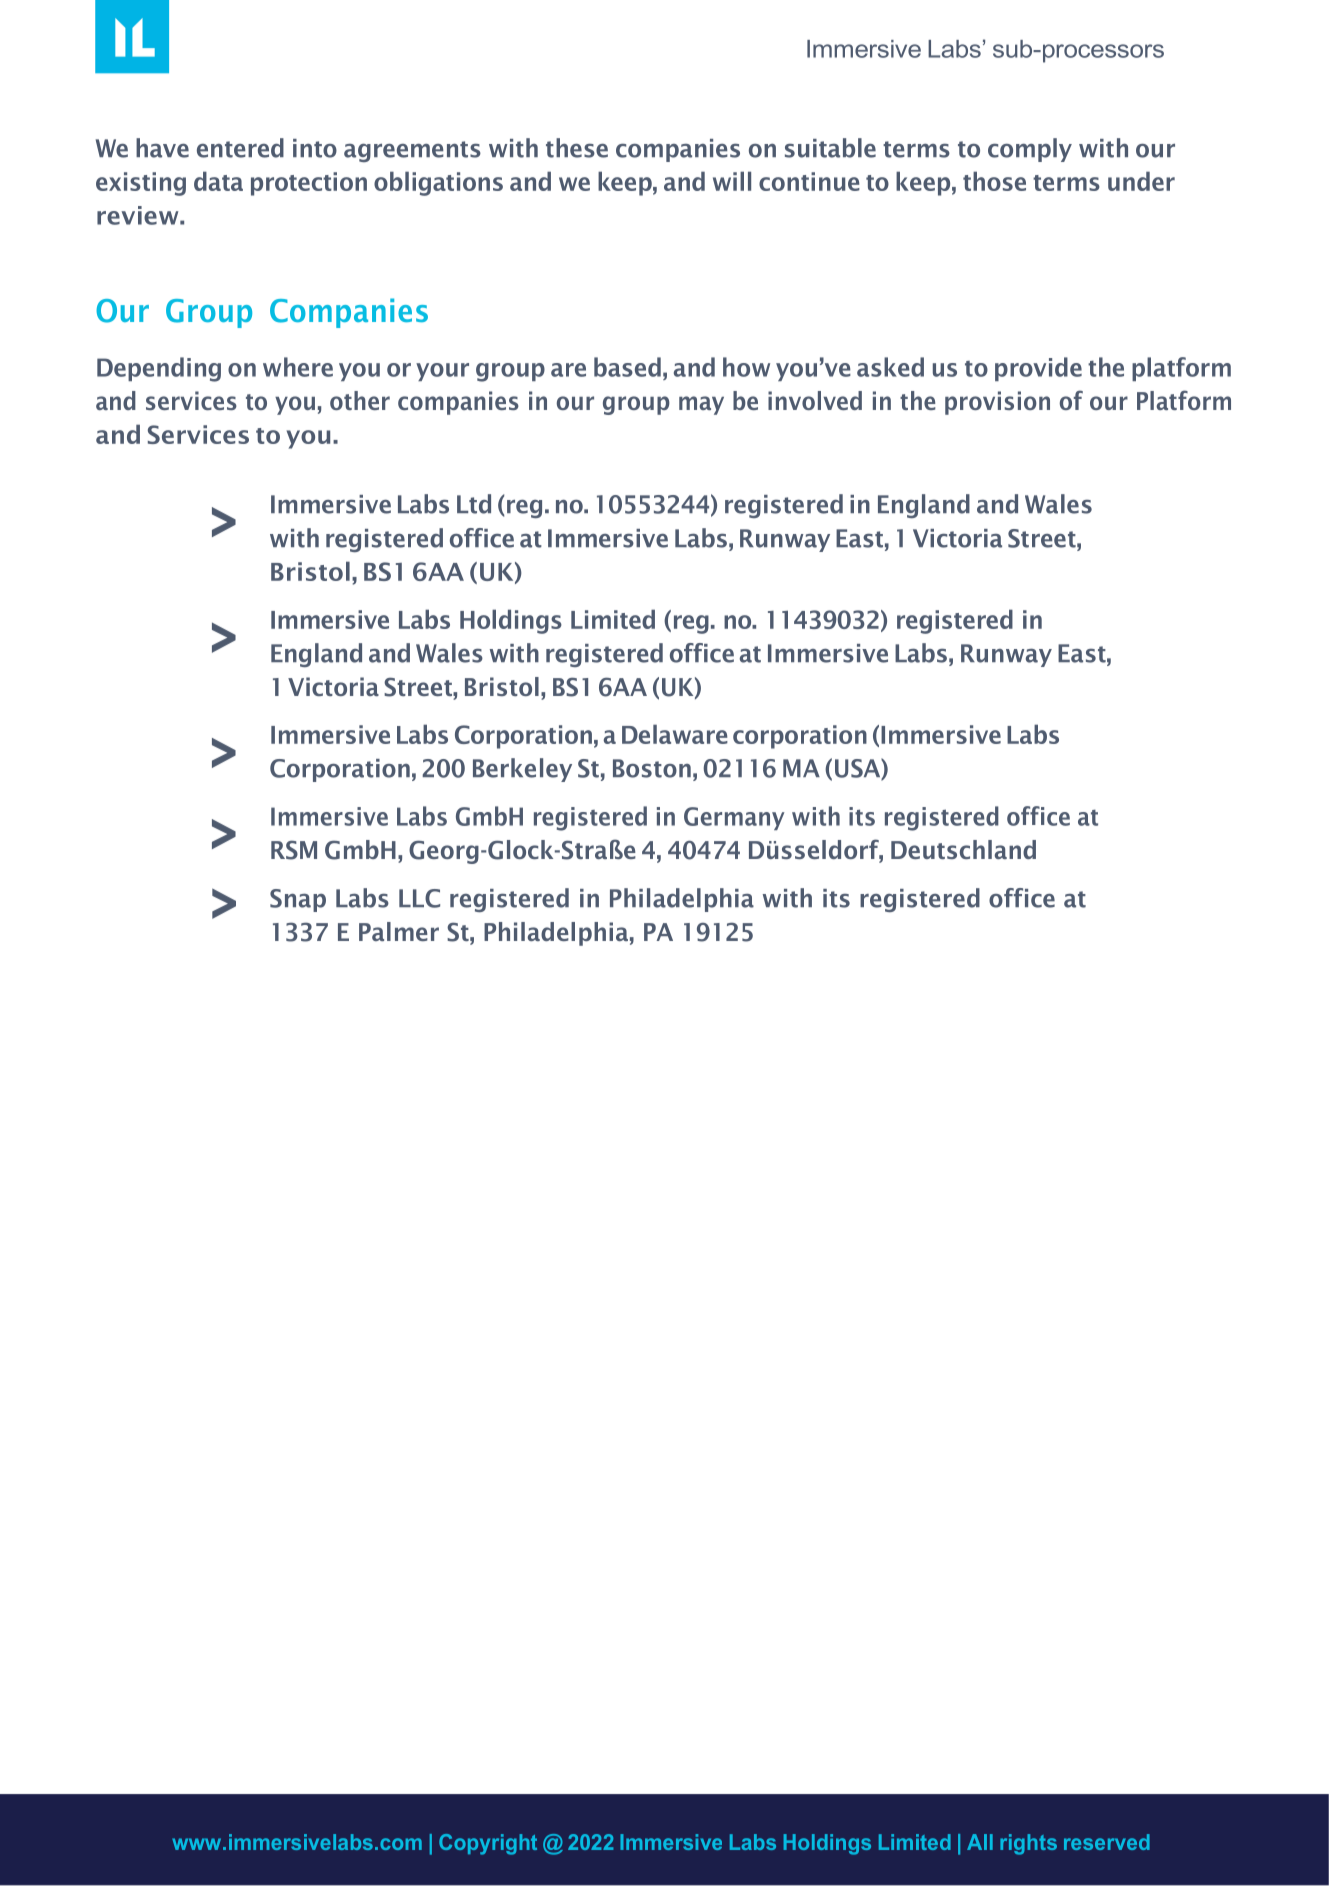 This screenshot has height=1886, width=1334. I want to click on Palmer, so click(399, 931).
